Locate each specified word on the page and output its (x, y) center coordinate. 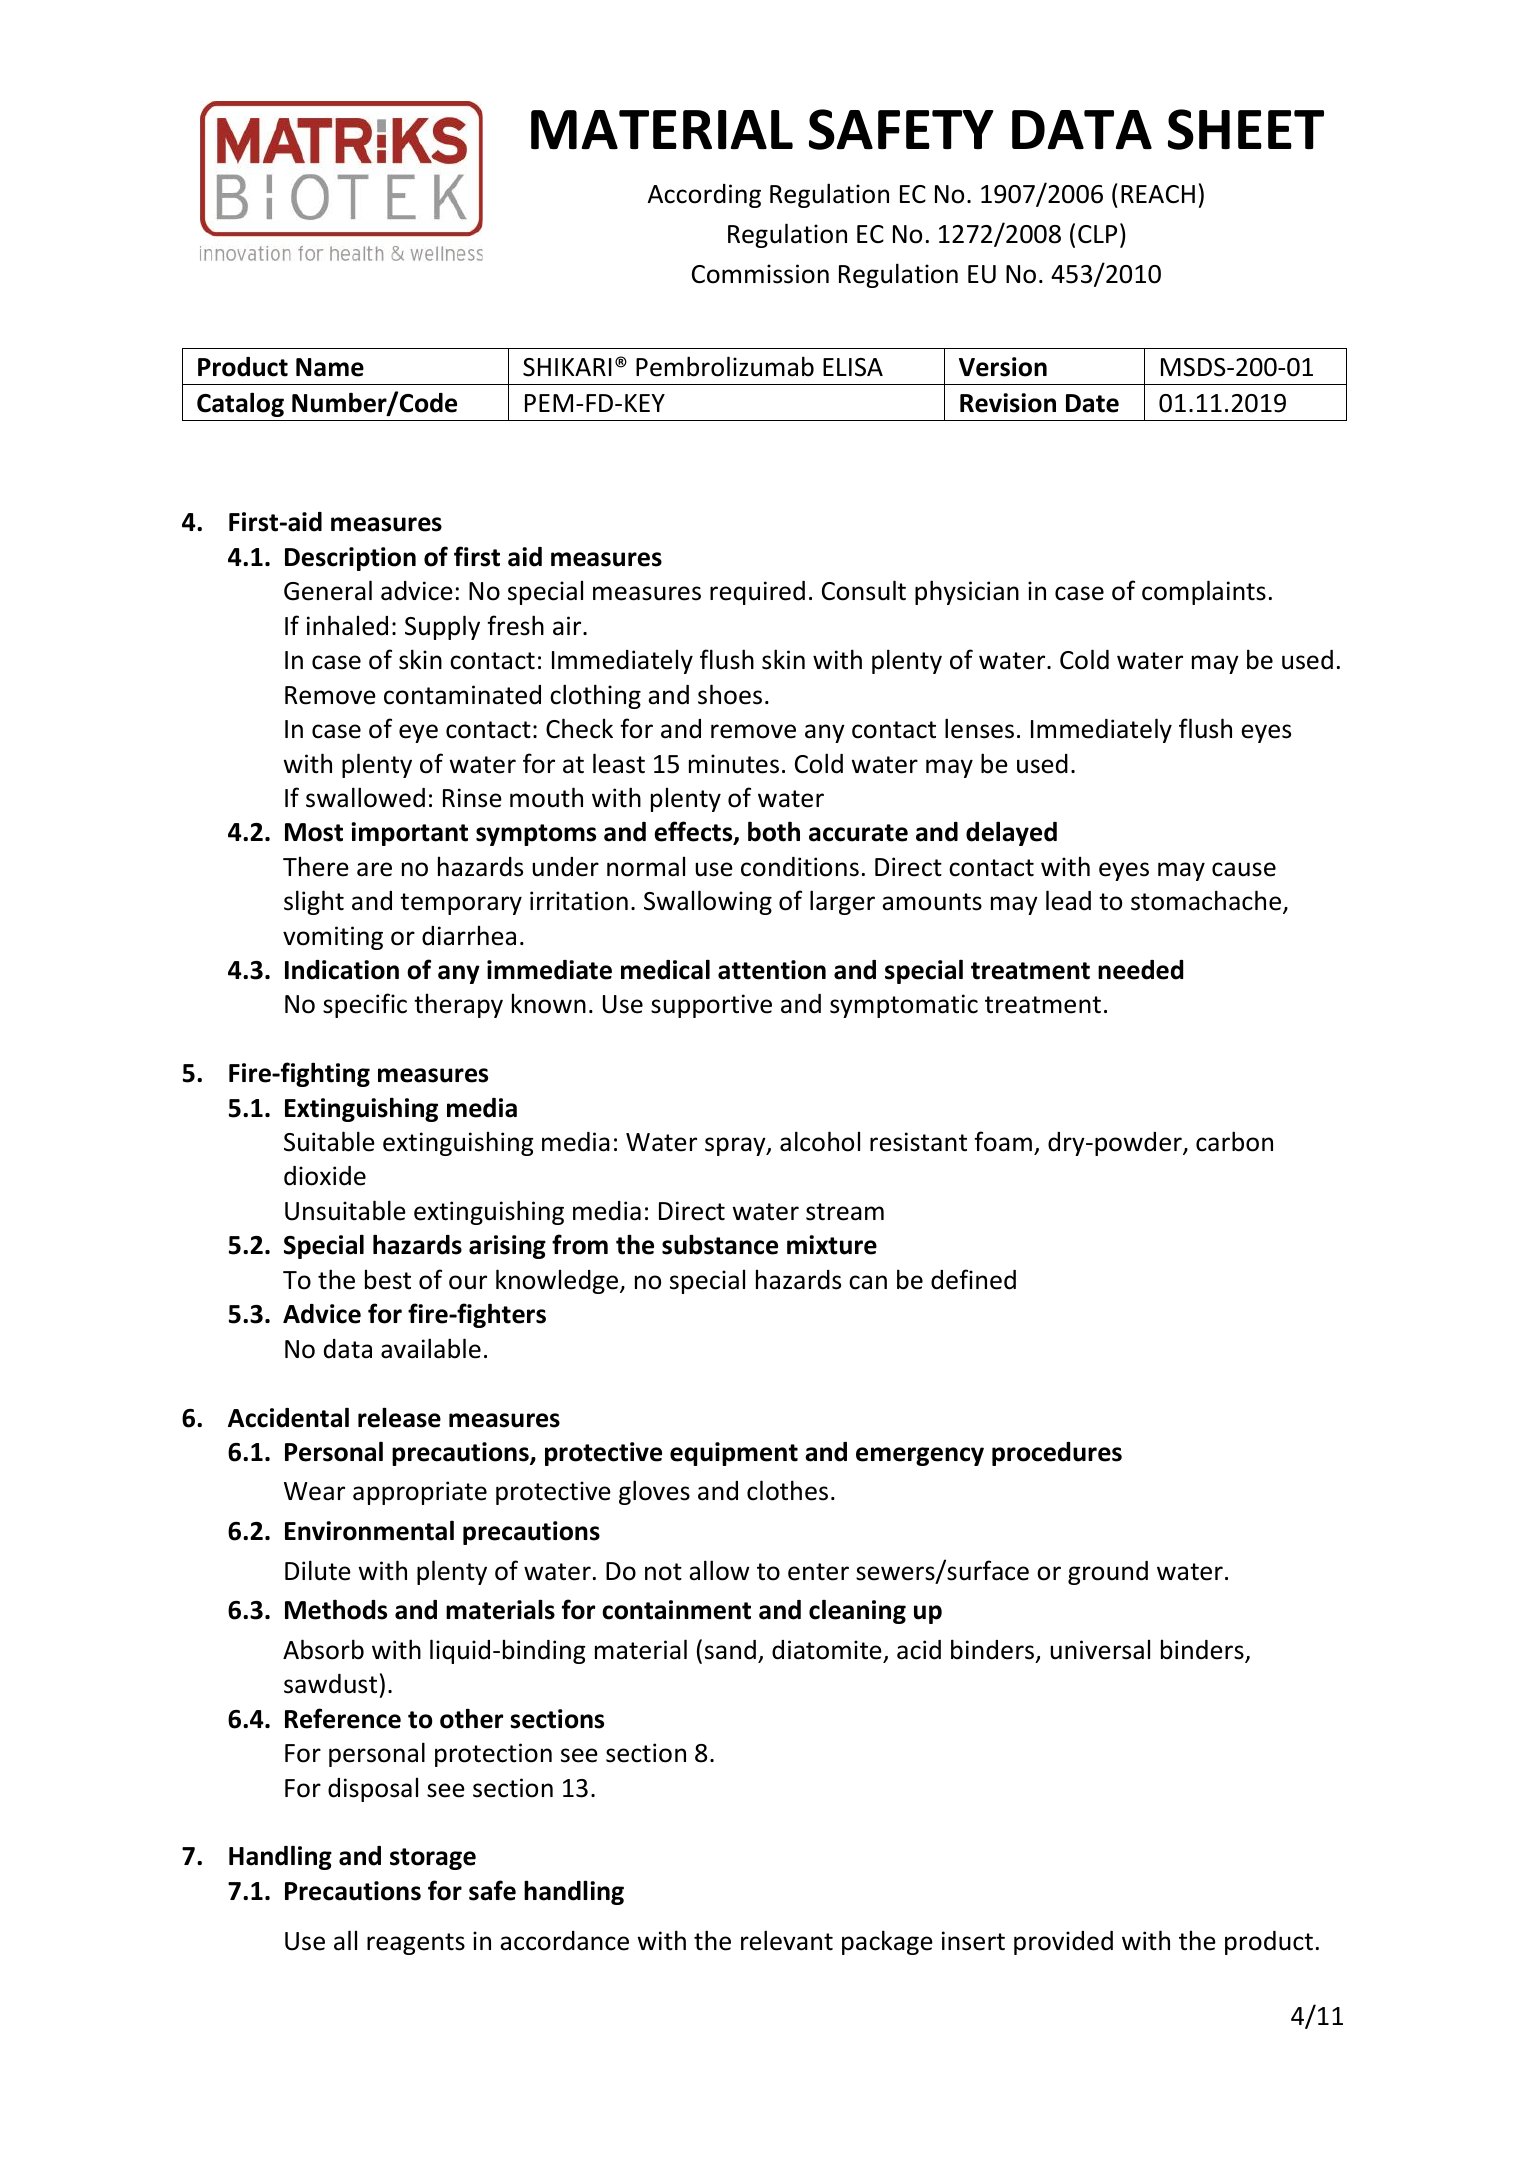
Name (330, 367)
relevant (787, 1940)
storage (433, 1859)
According (704, 196)
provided (1063, 1943)
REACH (1158, 194)
